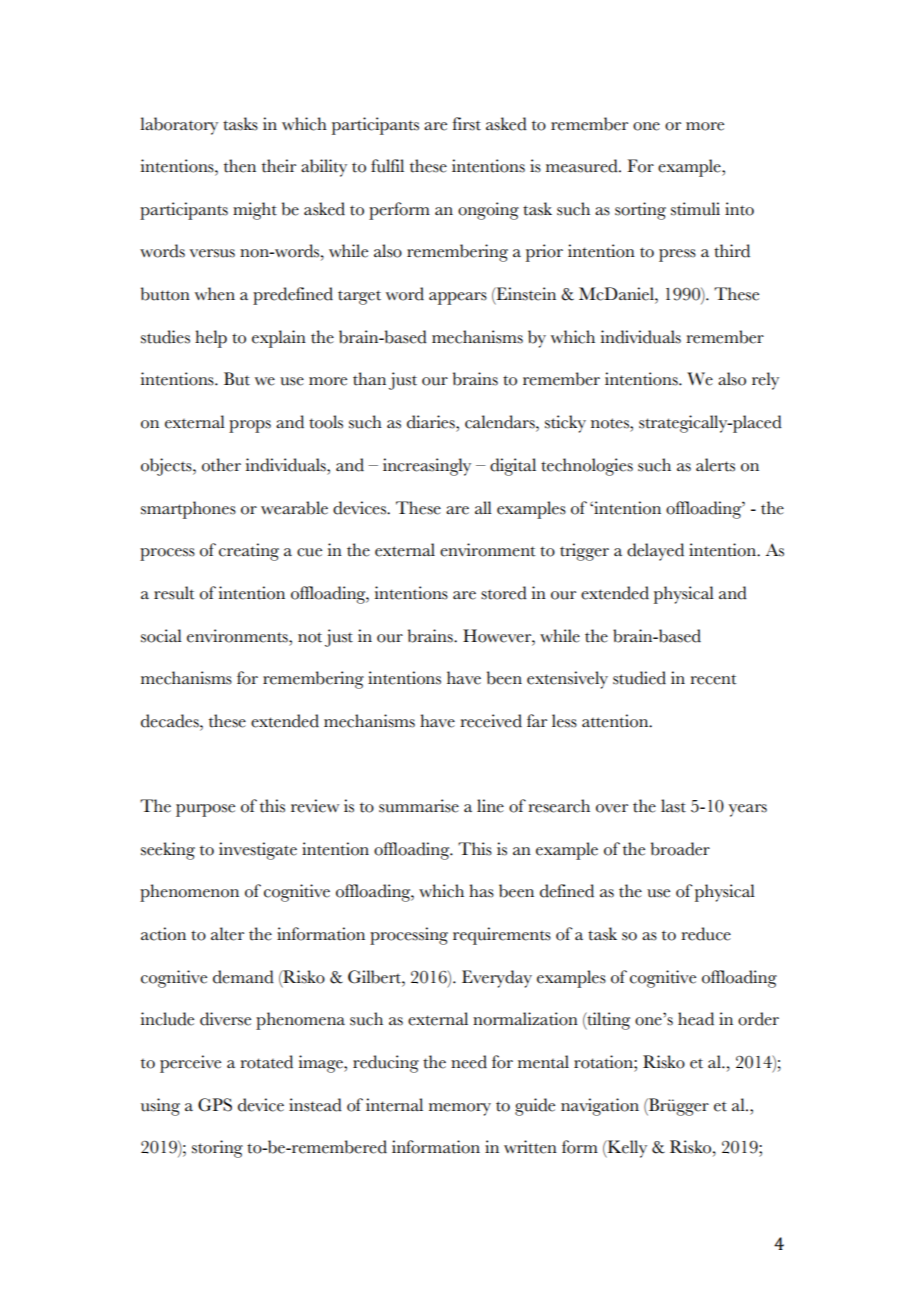 This page has width=924, height=1308. What do you see at coordinates (250, 426) in the page?
I see `props` at bounding box center [250, 426].
